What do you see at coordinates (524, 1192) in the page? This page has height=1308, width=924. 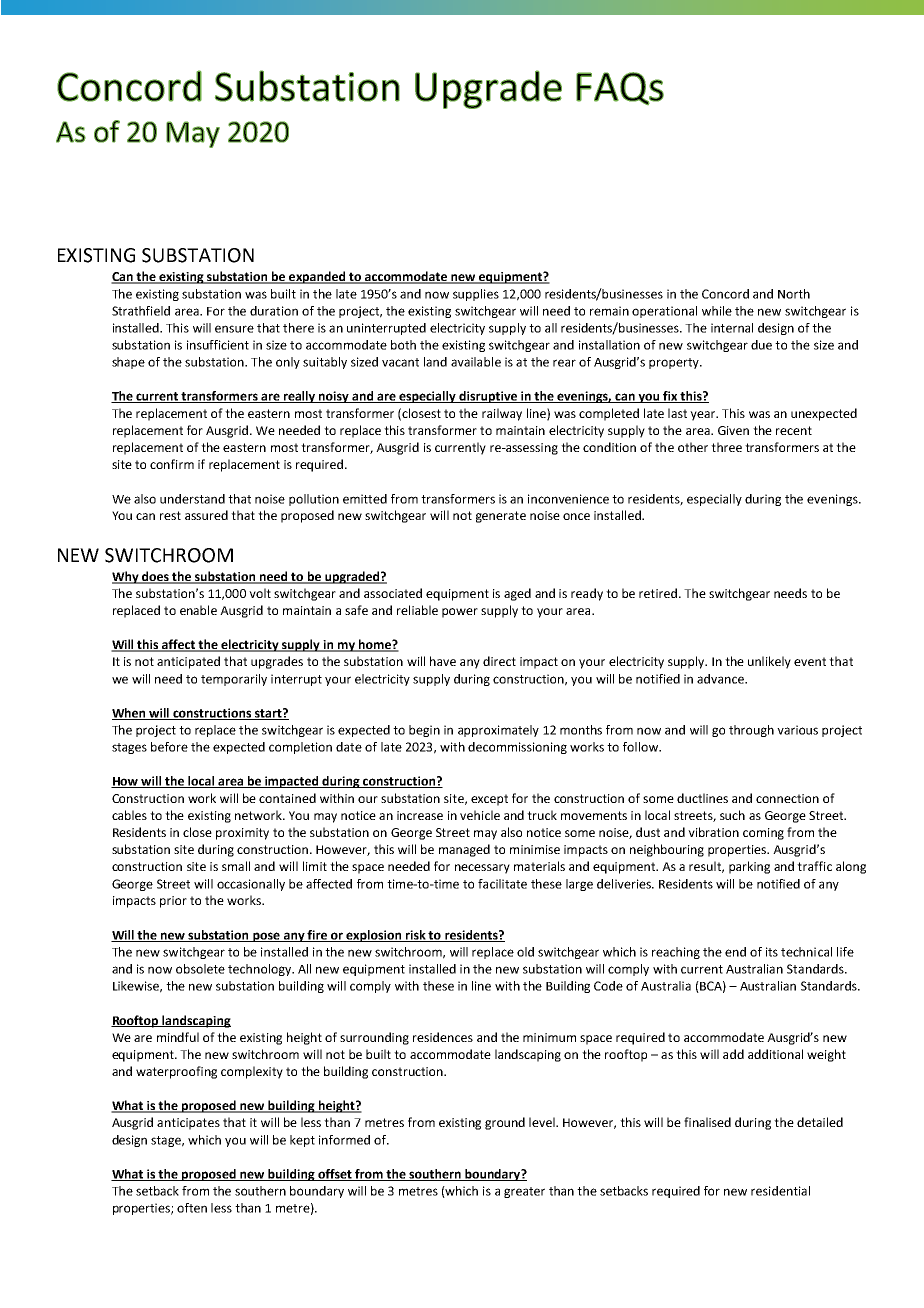 I see `greater` at bounding box center [524, 1192].
